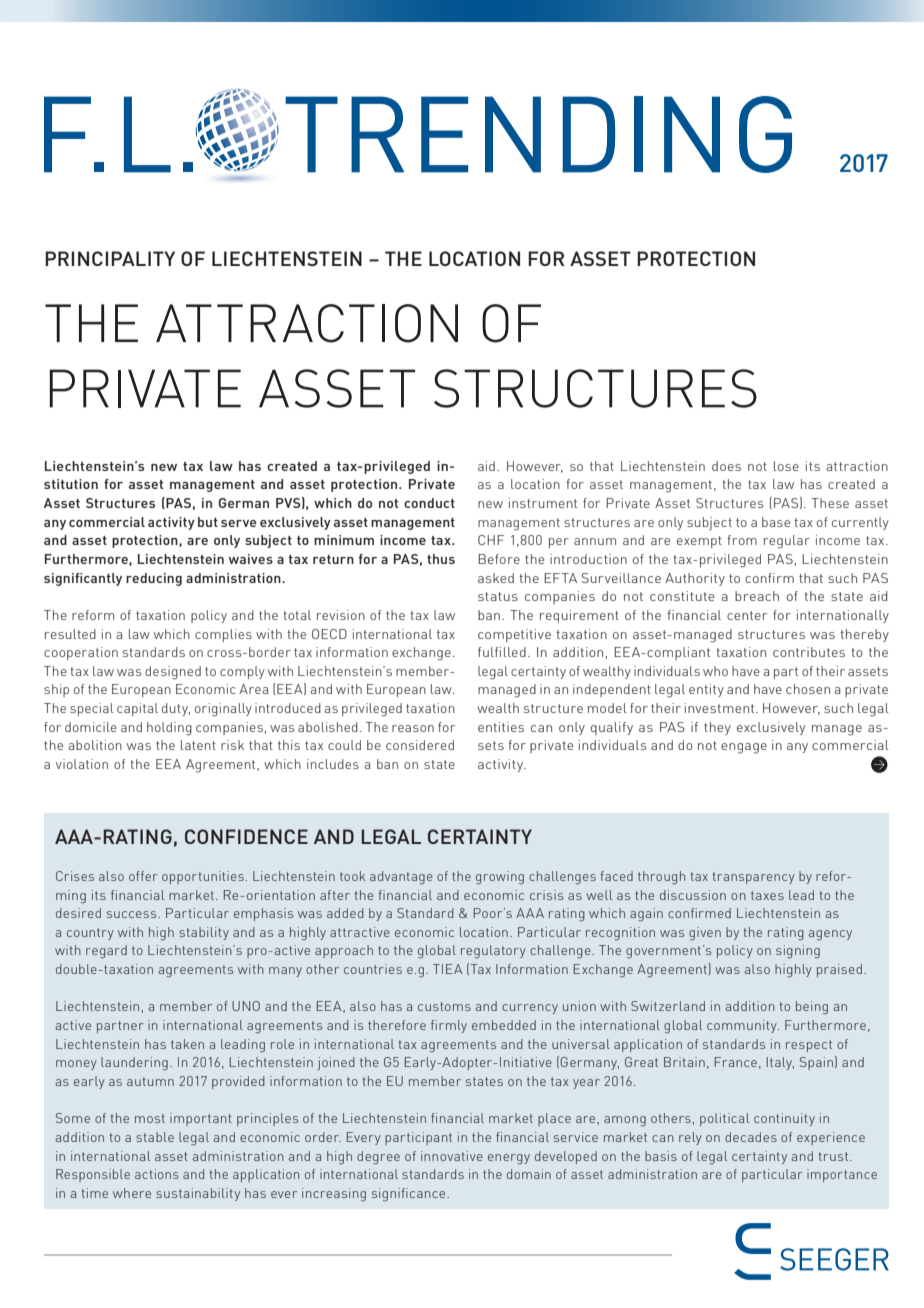 Image resolution: width=924 pixels, height=1308 pixels. I want to click on PRINCIPALITY, so click(110, 258).
